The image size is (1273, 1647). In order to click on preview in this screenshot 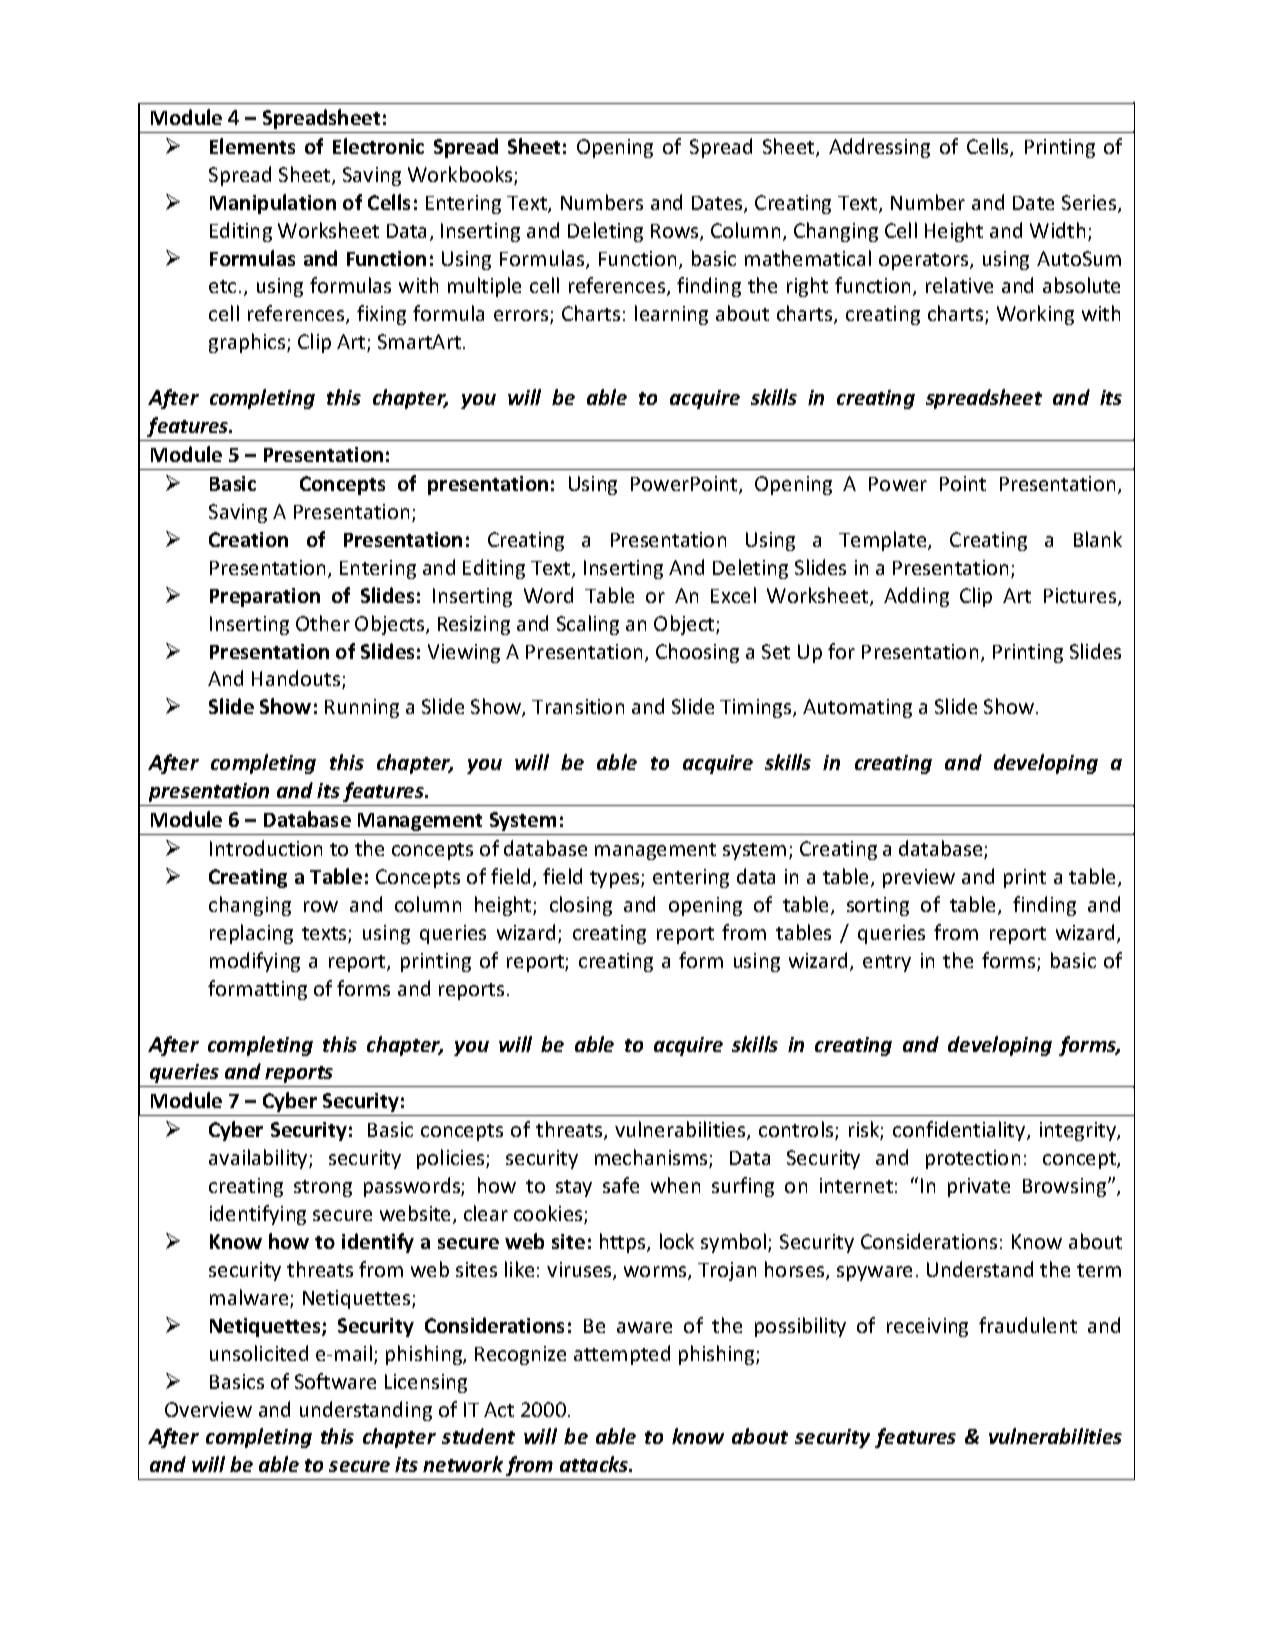, I will do `click(919, 878)`.
